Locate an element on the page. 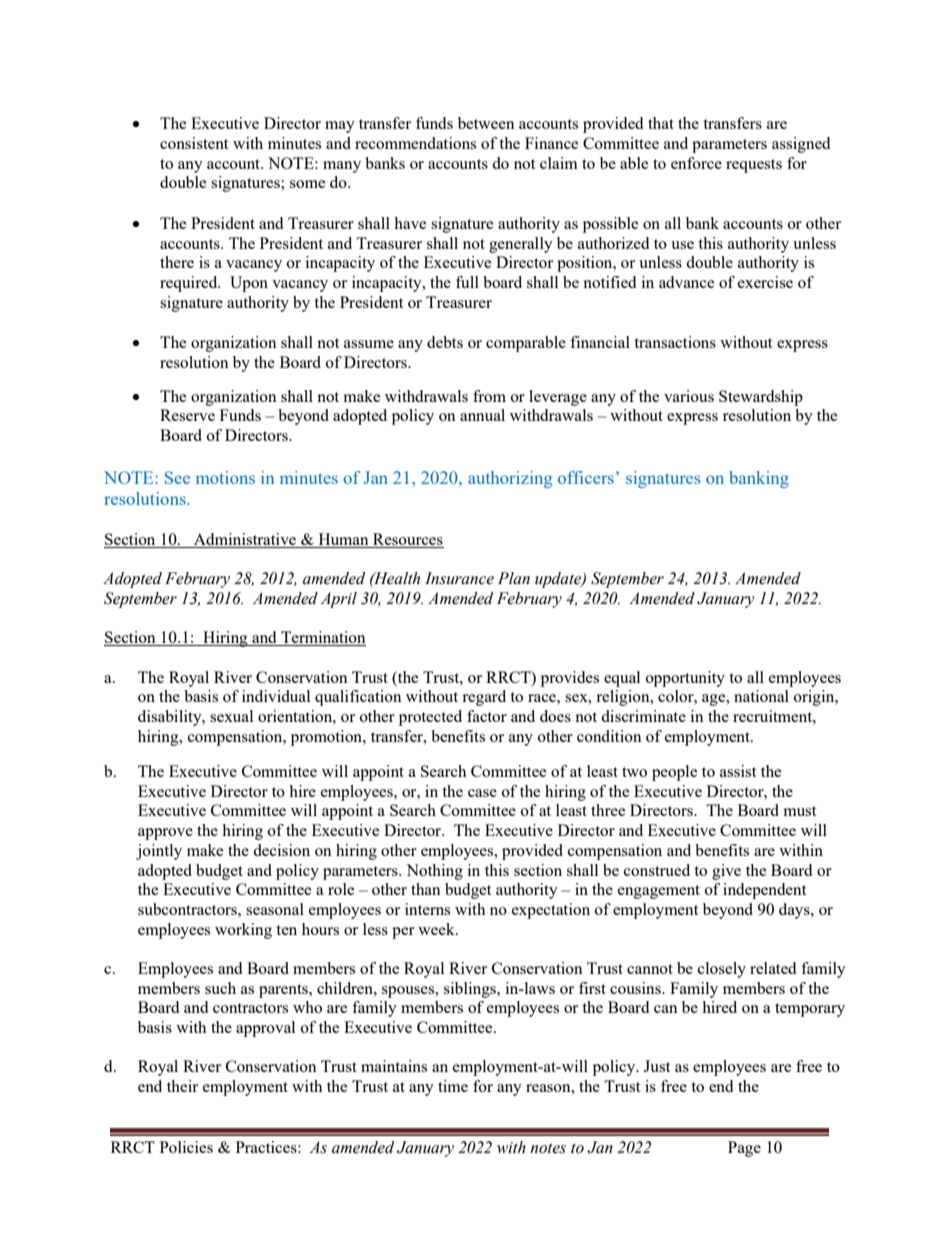 Image resolution: width=952 pixels, height=1233 pixels. assist is located at coordinates (738, 771).
